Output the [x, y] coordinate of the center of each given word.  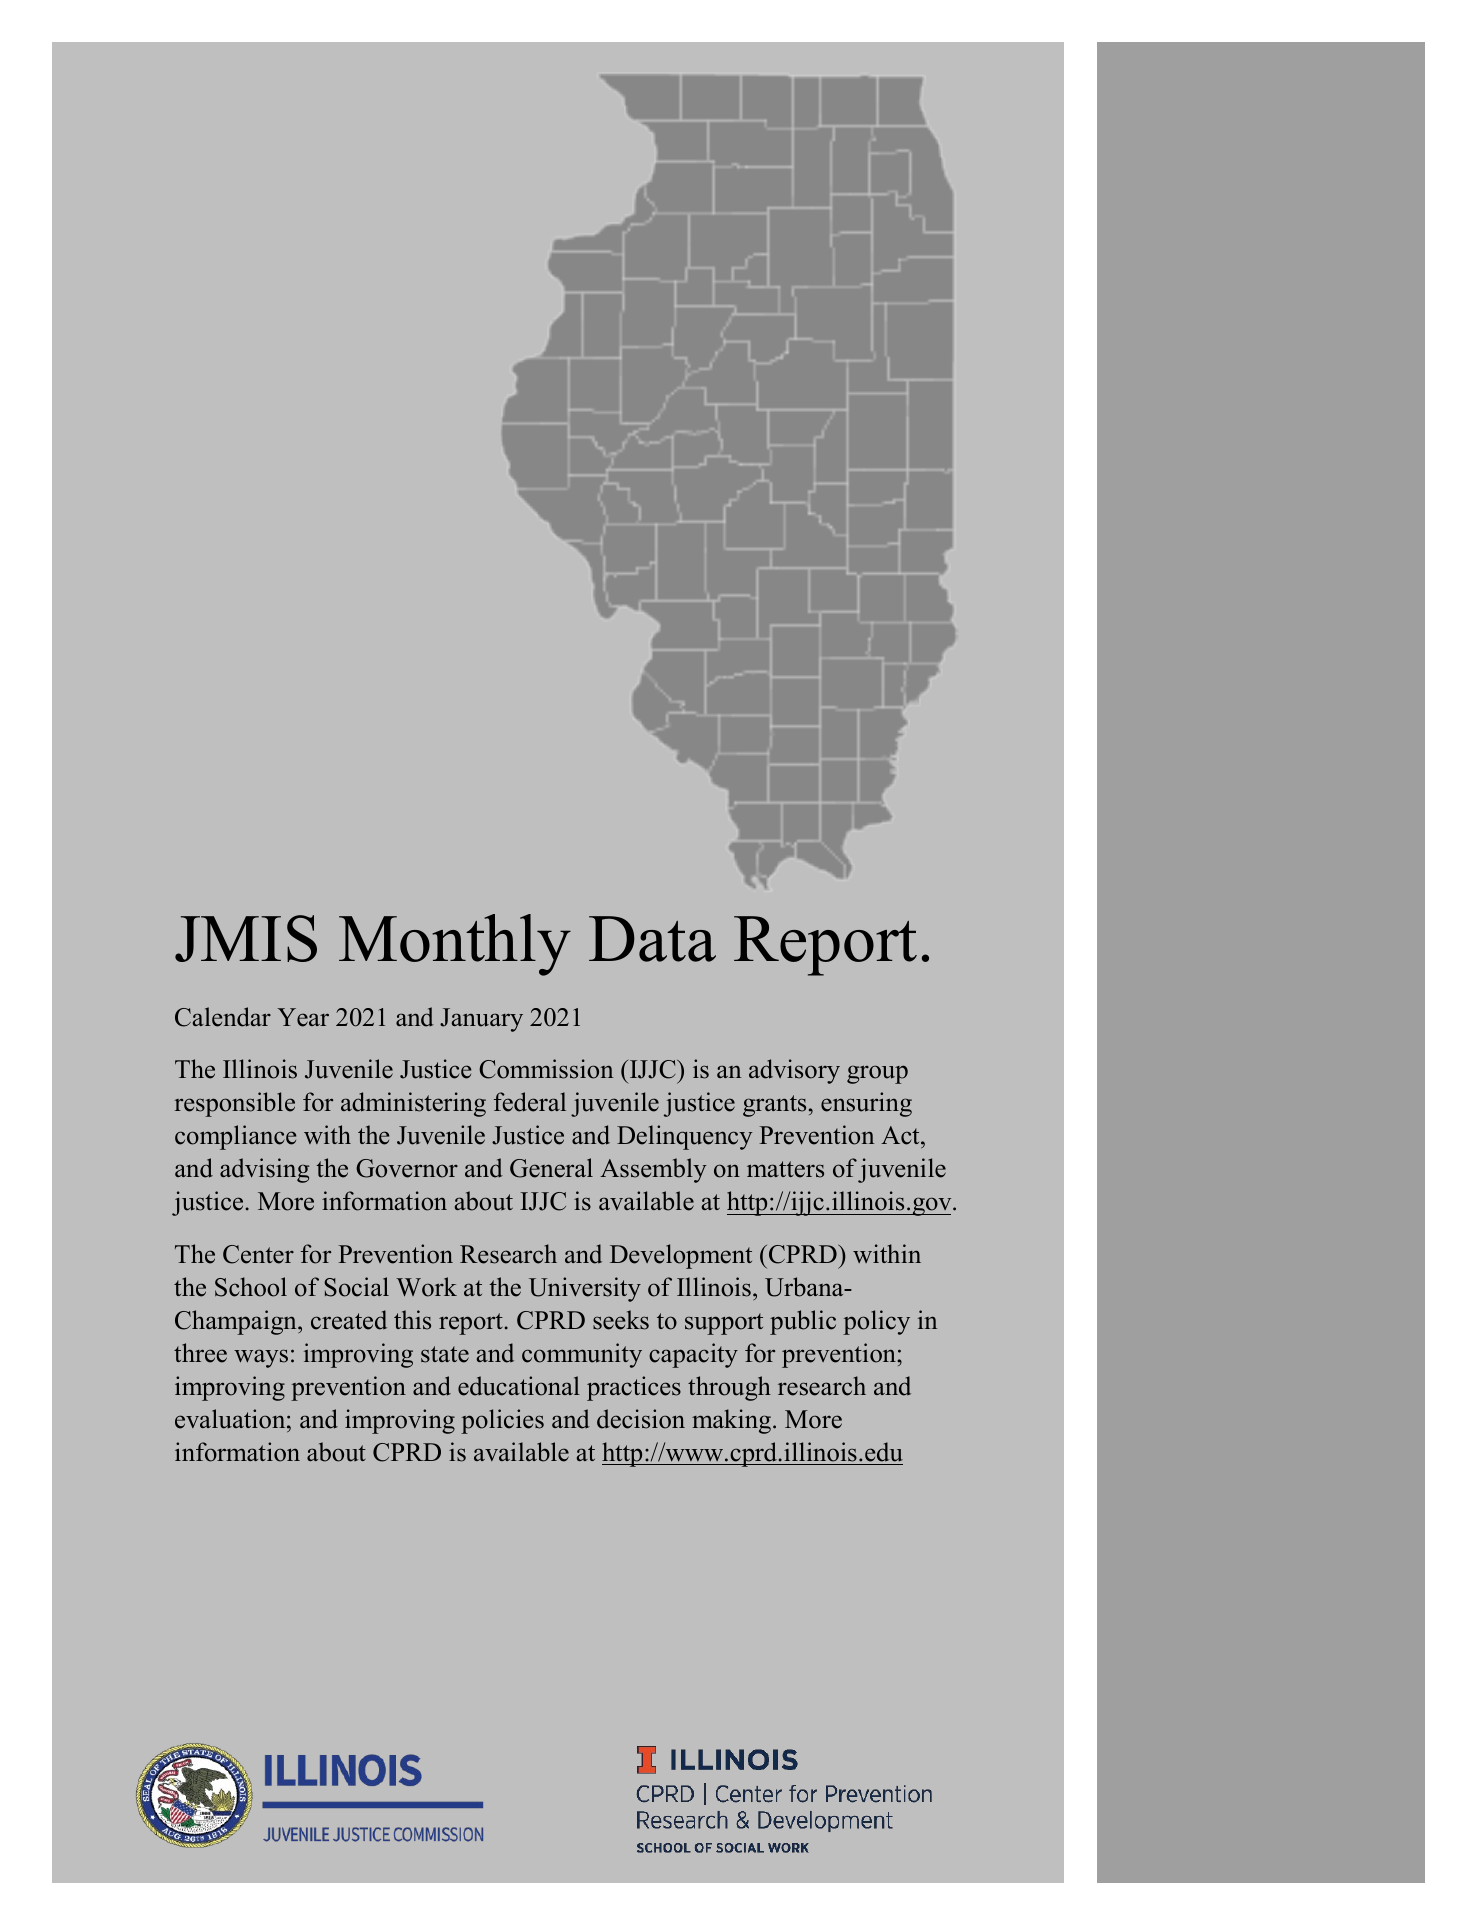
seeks [621, 1320]
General [551, 1168]
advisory [794, 1071]
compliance [235, 1137]
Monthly [455, 945]
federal [530, 1102]
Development [681, 1256]
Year [303, 1017]
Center [258, 1254]
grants [774, 1106]
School [251, 1287]
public [803, 1322]
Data [652, 939]
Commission [546, 1069]
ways [261, 1358]
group [877, 1074]
